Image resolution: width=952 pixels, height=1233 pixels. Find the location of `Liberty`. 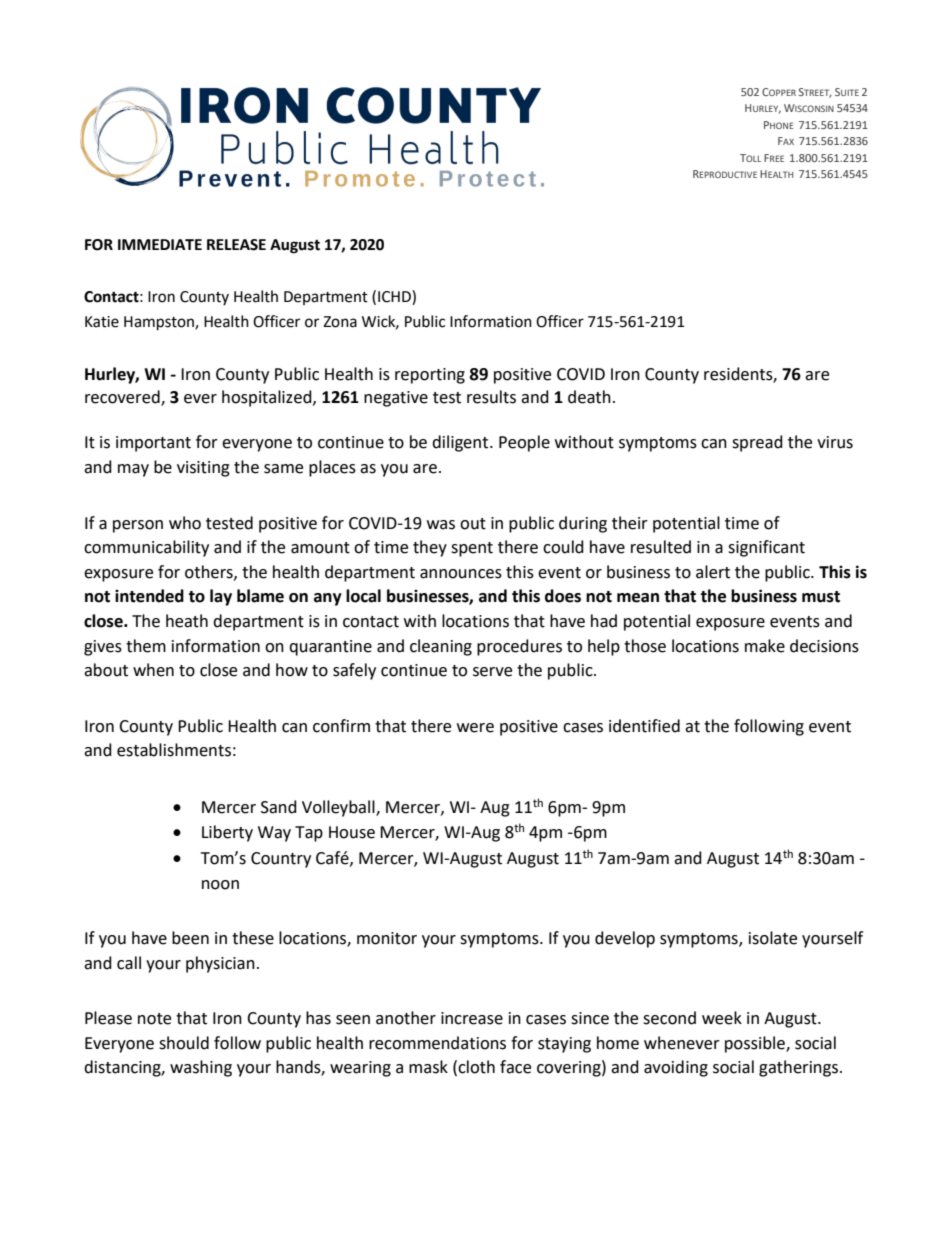

Liberty is located at coordinates (227, 833).
